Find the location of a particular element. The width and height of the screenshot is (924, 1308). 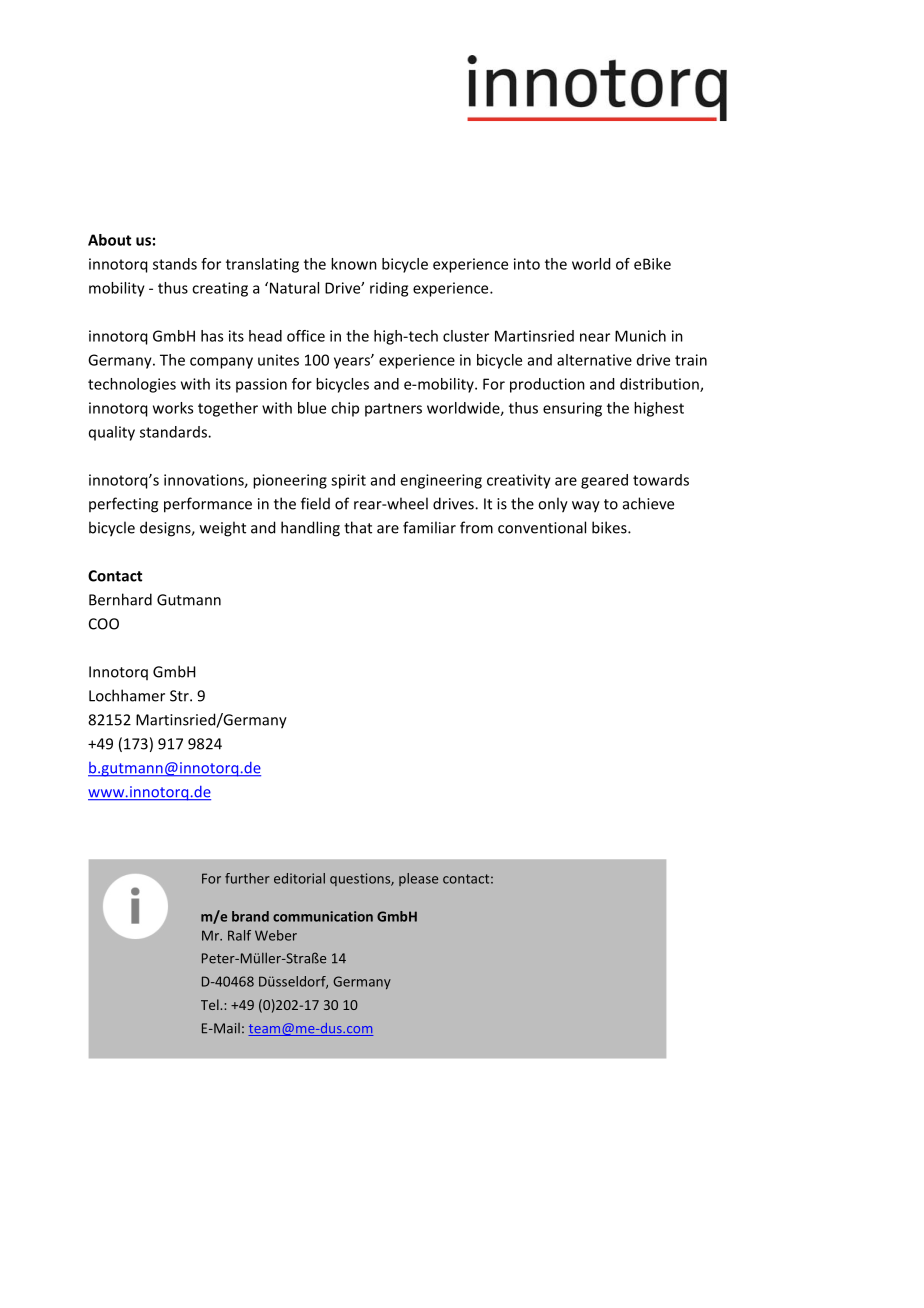

into is located at coordinates (527, 264).
